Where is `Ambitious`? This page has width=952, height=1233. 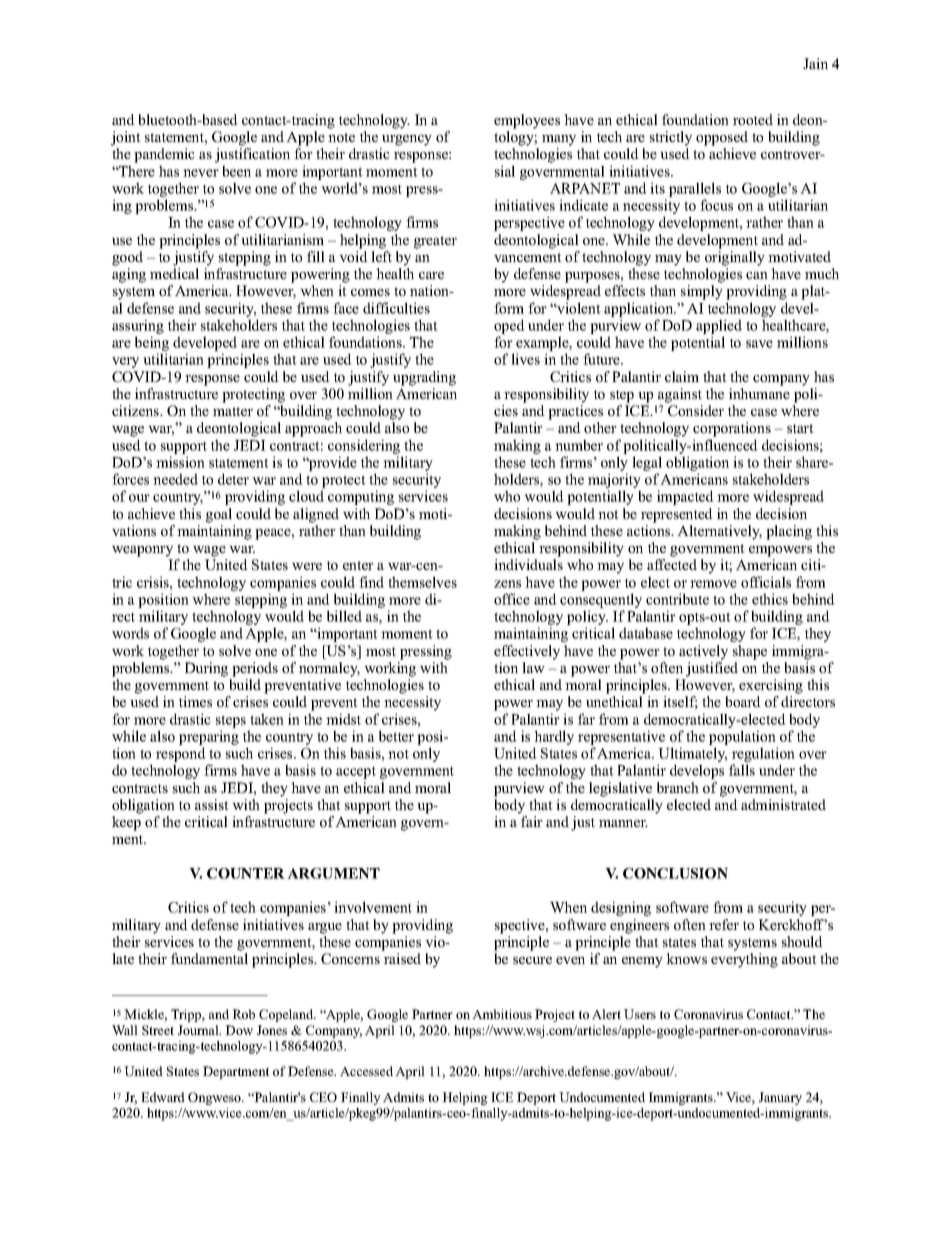 Ambitious is located at coordinates (502, 1014).
